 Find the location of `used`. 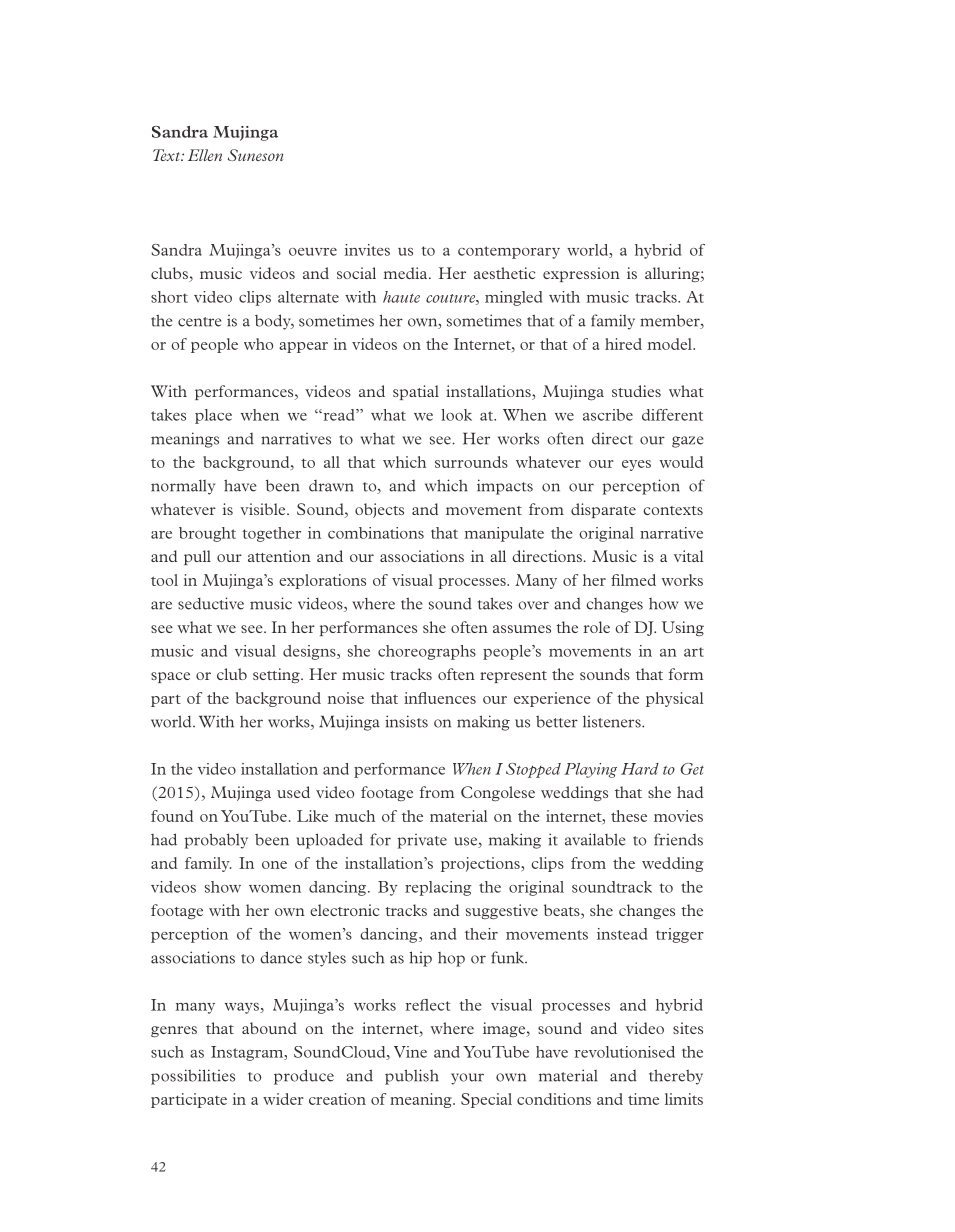

used is located at coordinates (293, 792).
